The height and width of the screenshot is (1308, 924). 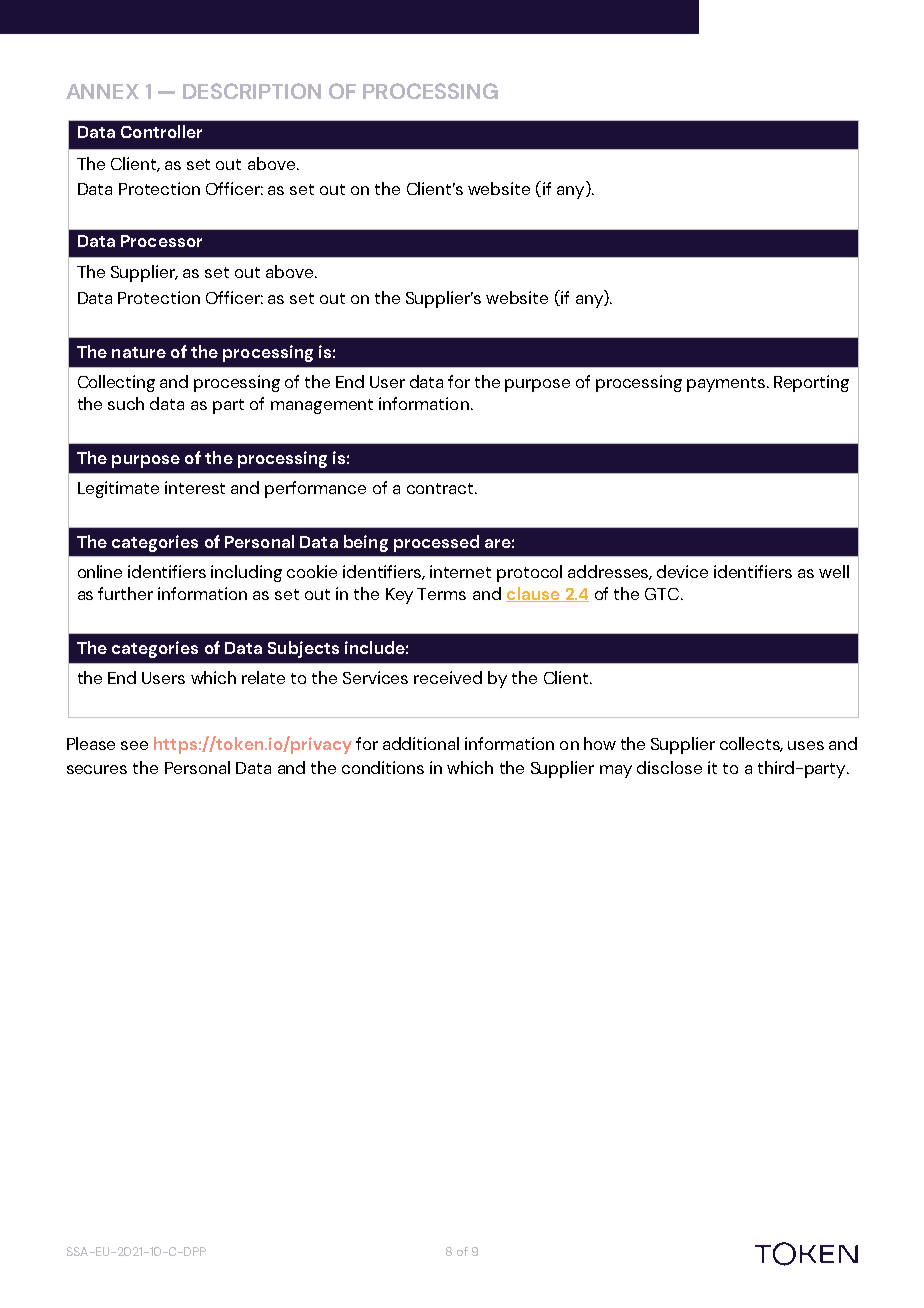 I want to click on further, so click(x=125, y=593).
